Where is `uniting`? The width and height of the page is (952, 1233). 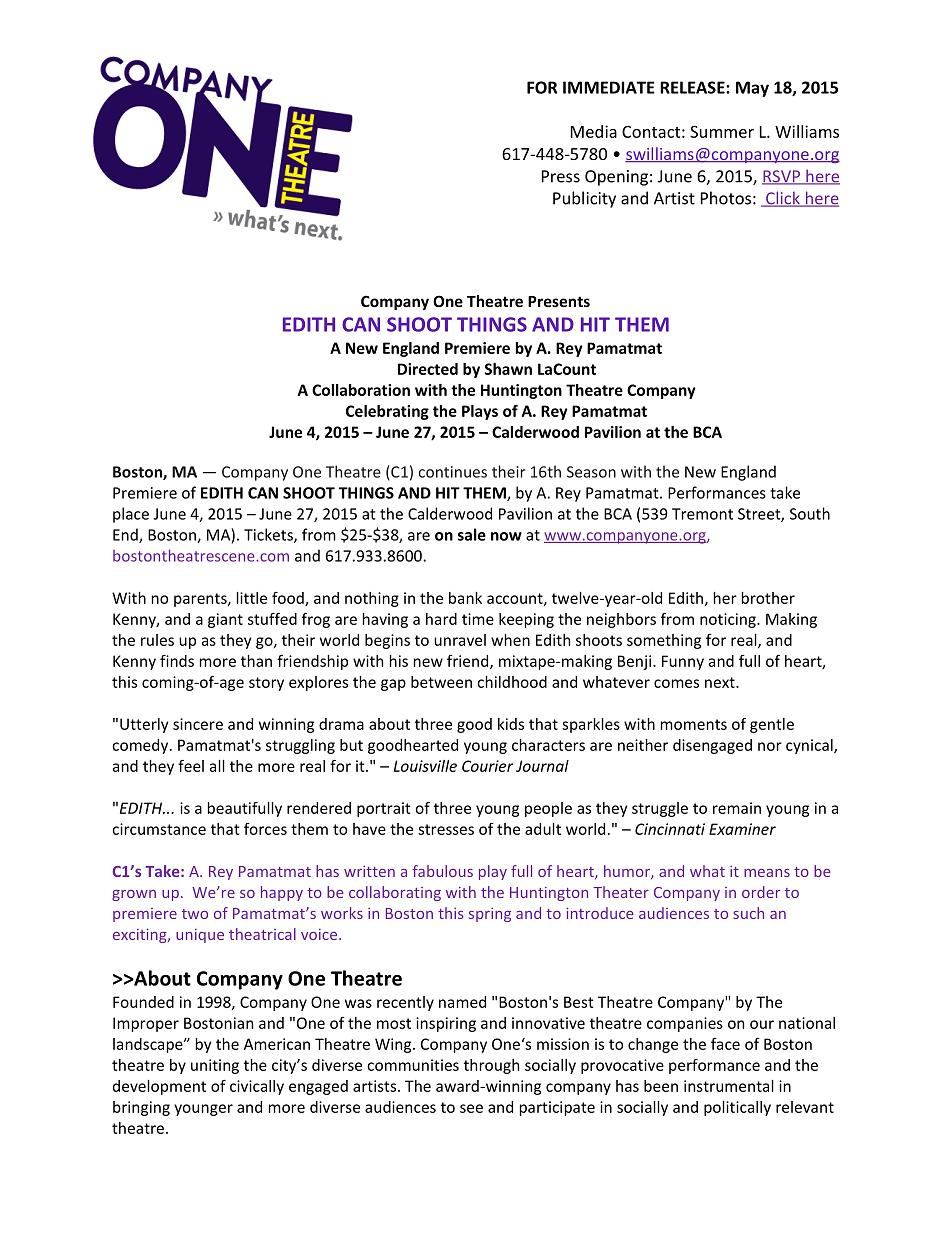
uniting is located at coordinates (215, 1066).
